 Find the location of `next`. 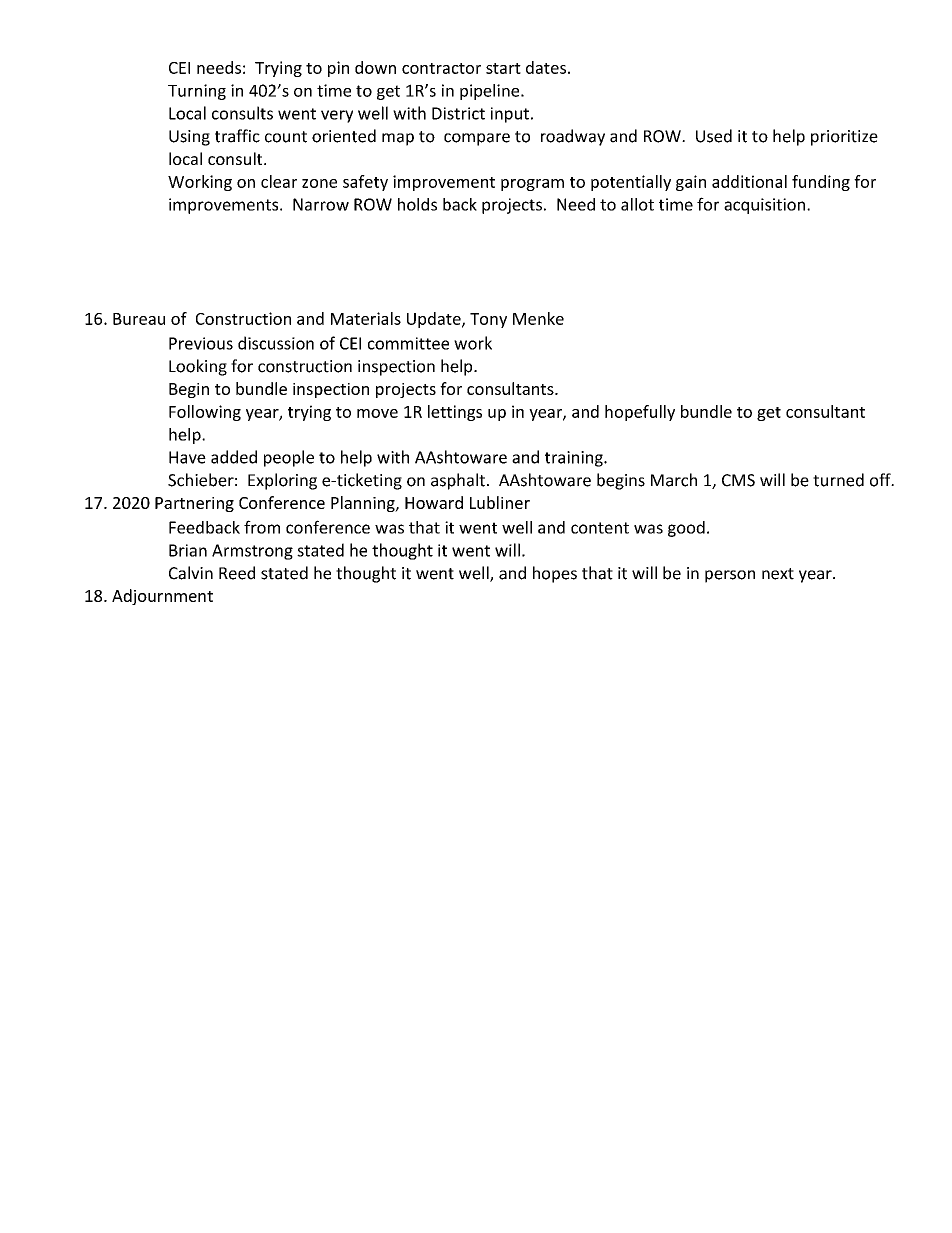

next is located at coordinates (778, 574).
